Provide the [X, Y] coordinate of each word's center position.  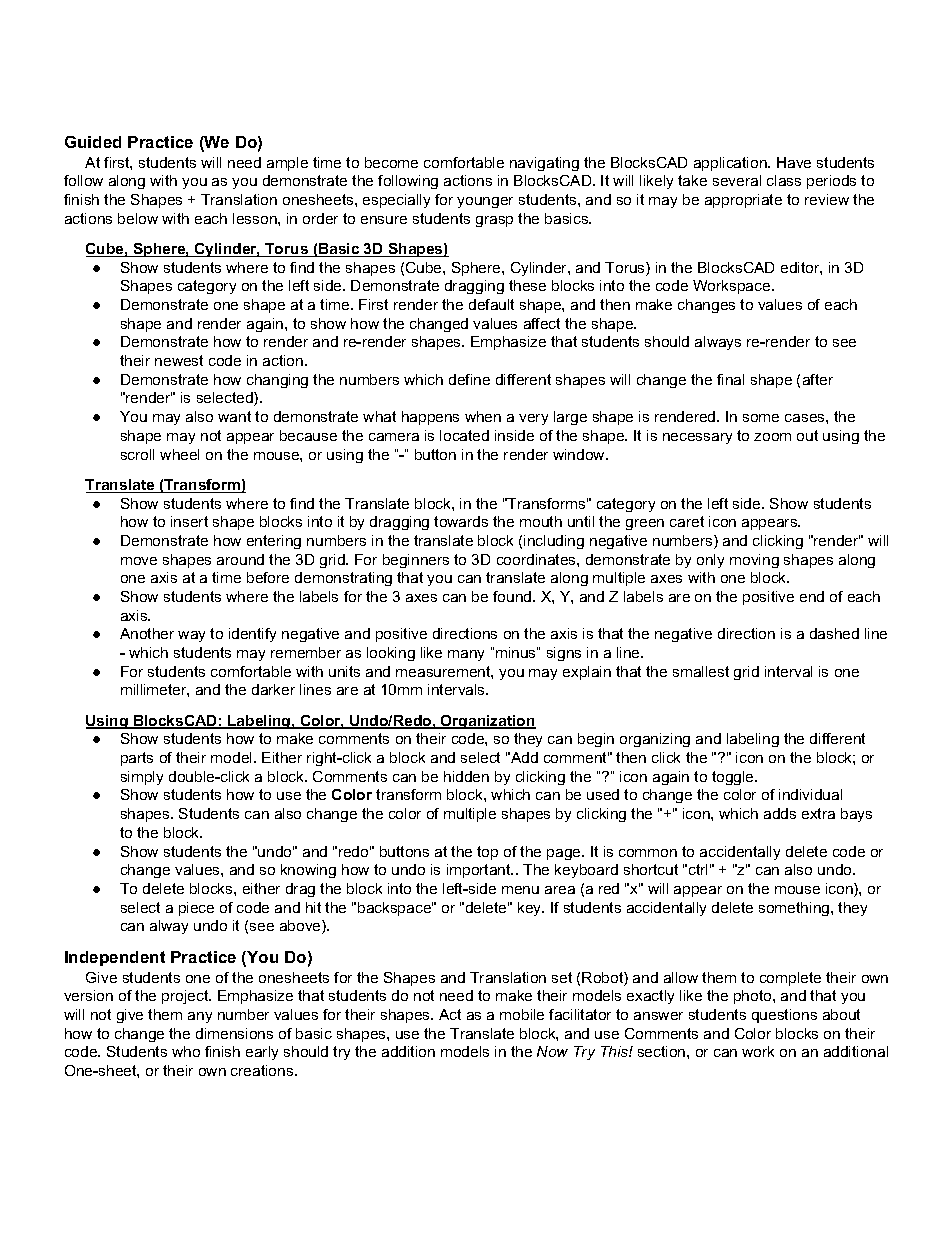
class [784, 180]
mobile [522, 1014]
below [138, 218]
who [186, 1051]
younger [485, 202]
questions [784, 1016]
